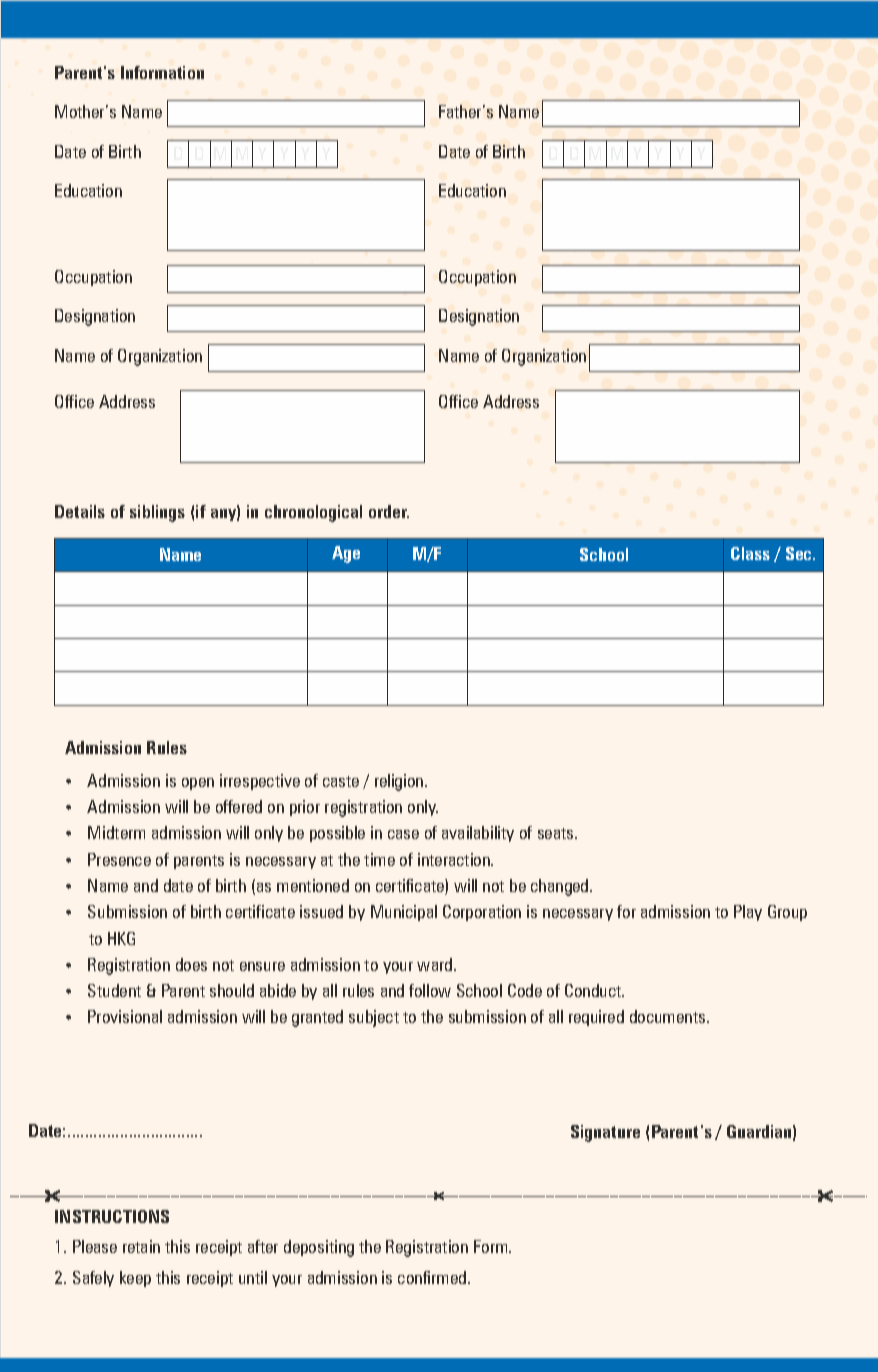  I want to click on Play, so click(748, 913).
